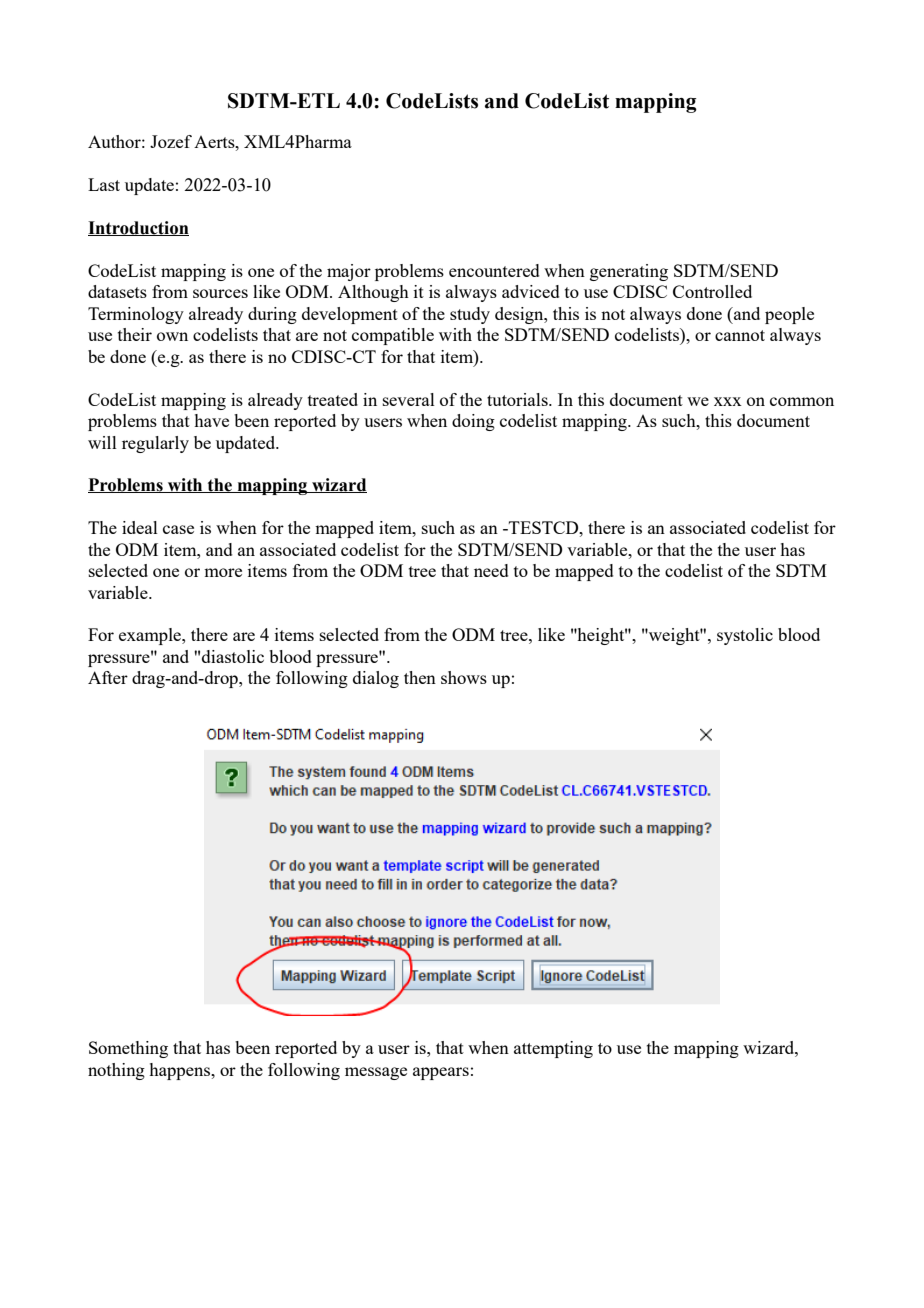 The height and width of the screenshot is (1308, 924). What do you see at coordinates (178, 529) in the screenshot?
I see `case` at bounding box center [178, 529].
